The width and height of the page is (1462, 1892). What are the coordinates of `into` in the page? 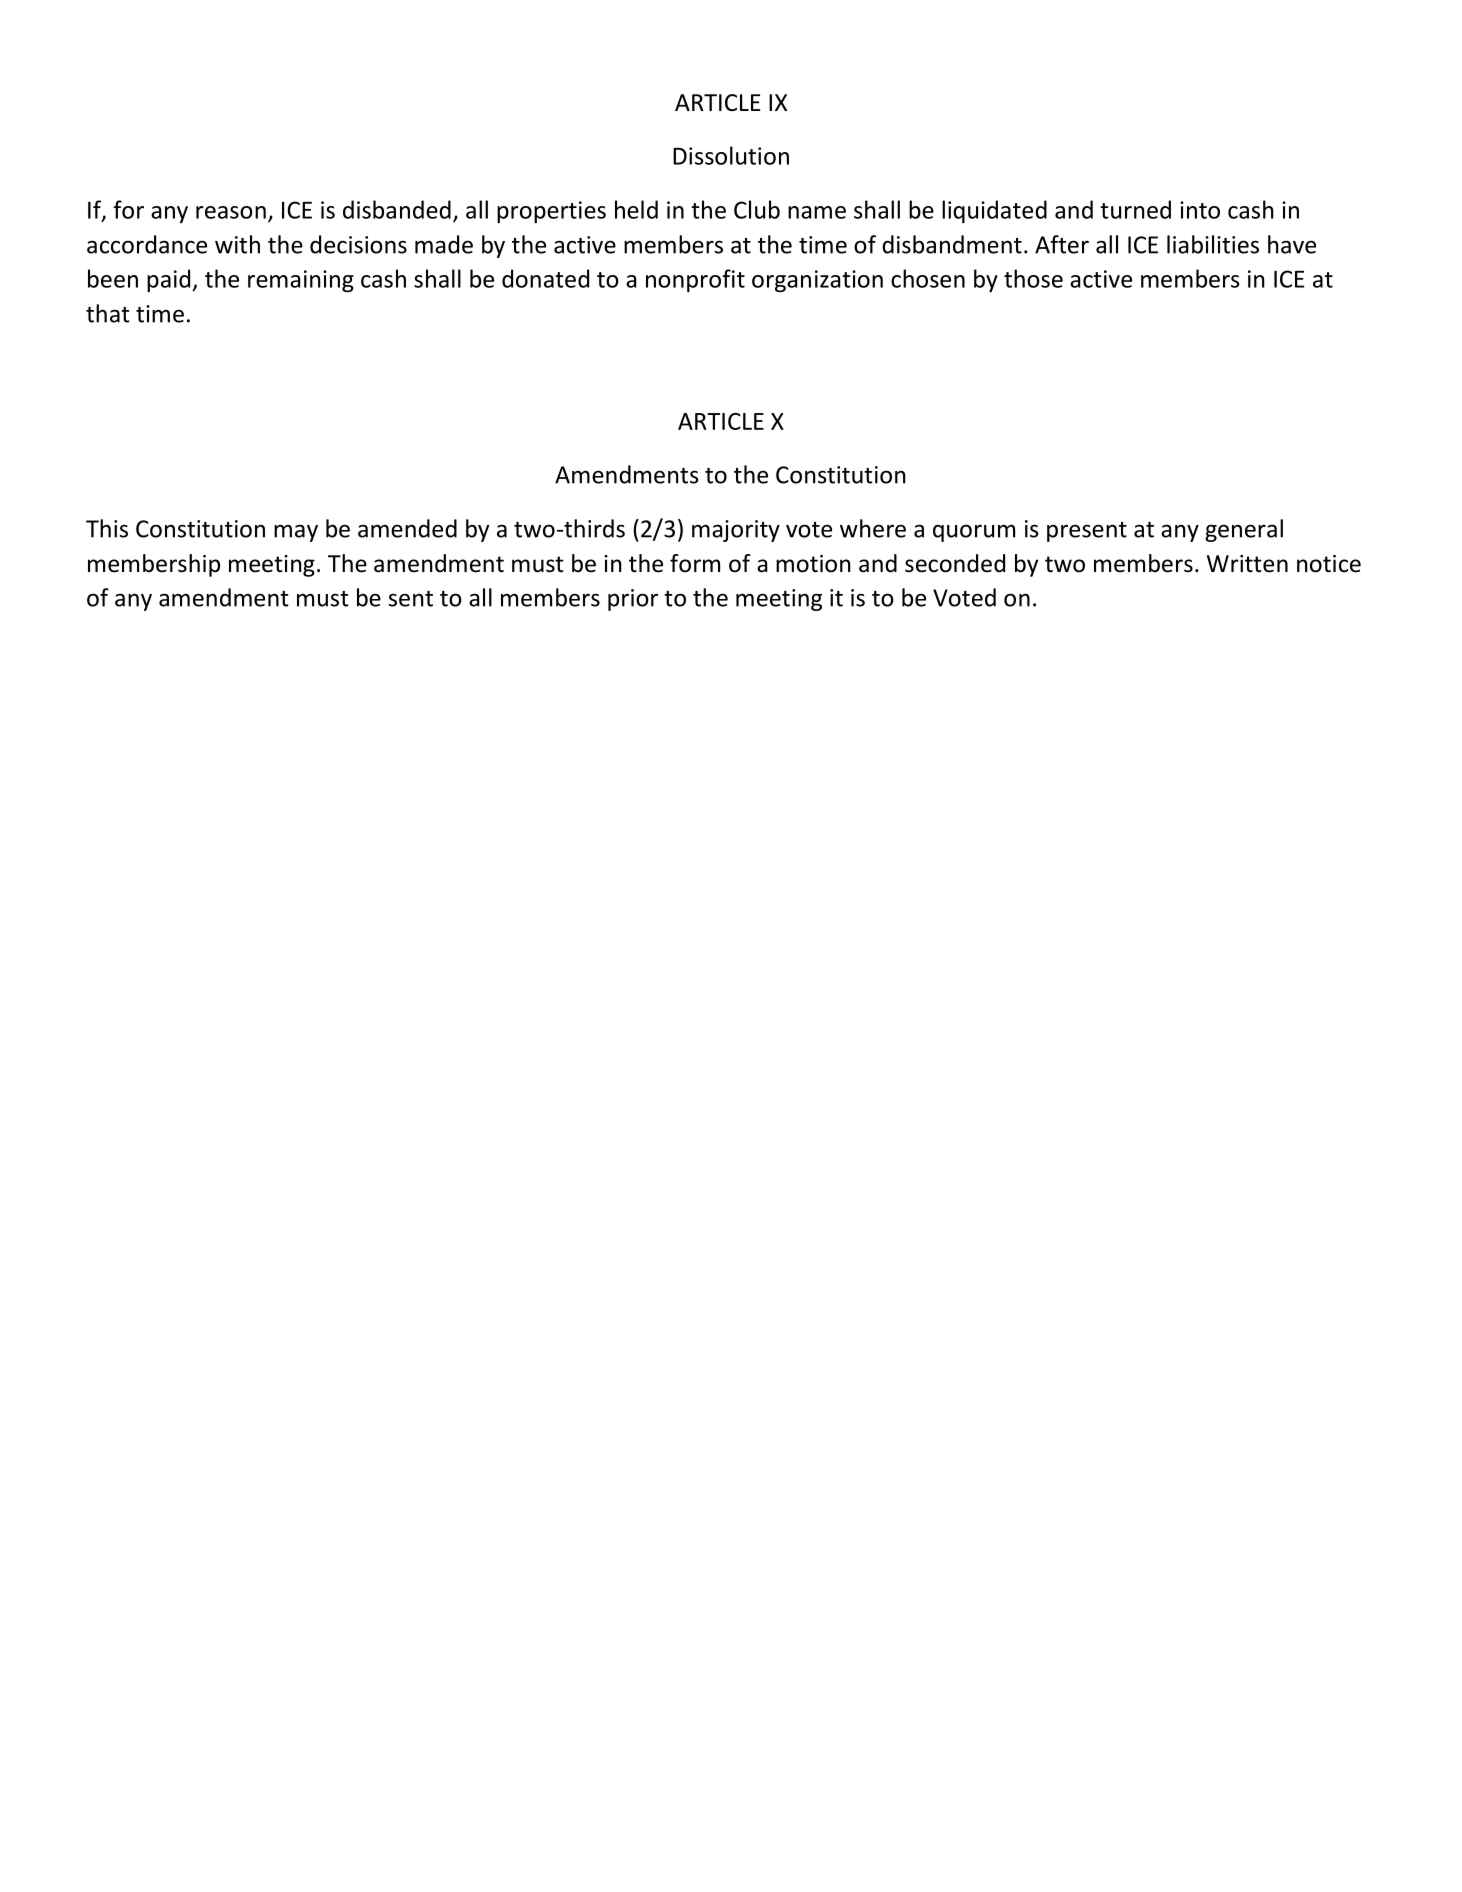 It's located at (1200, 210).
